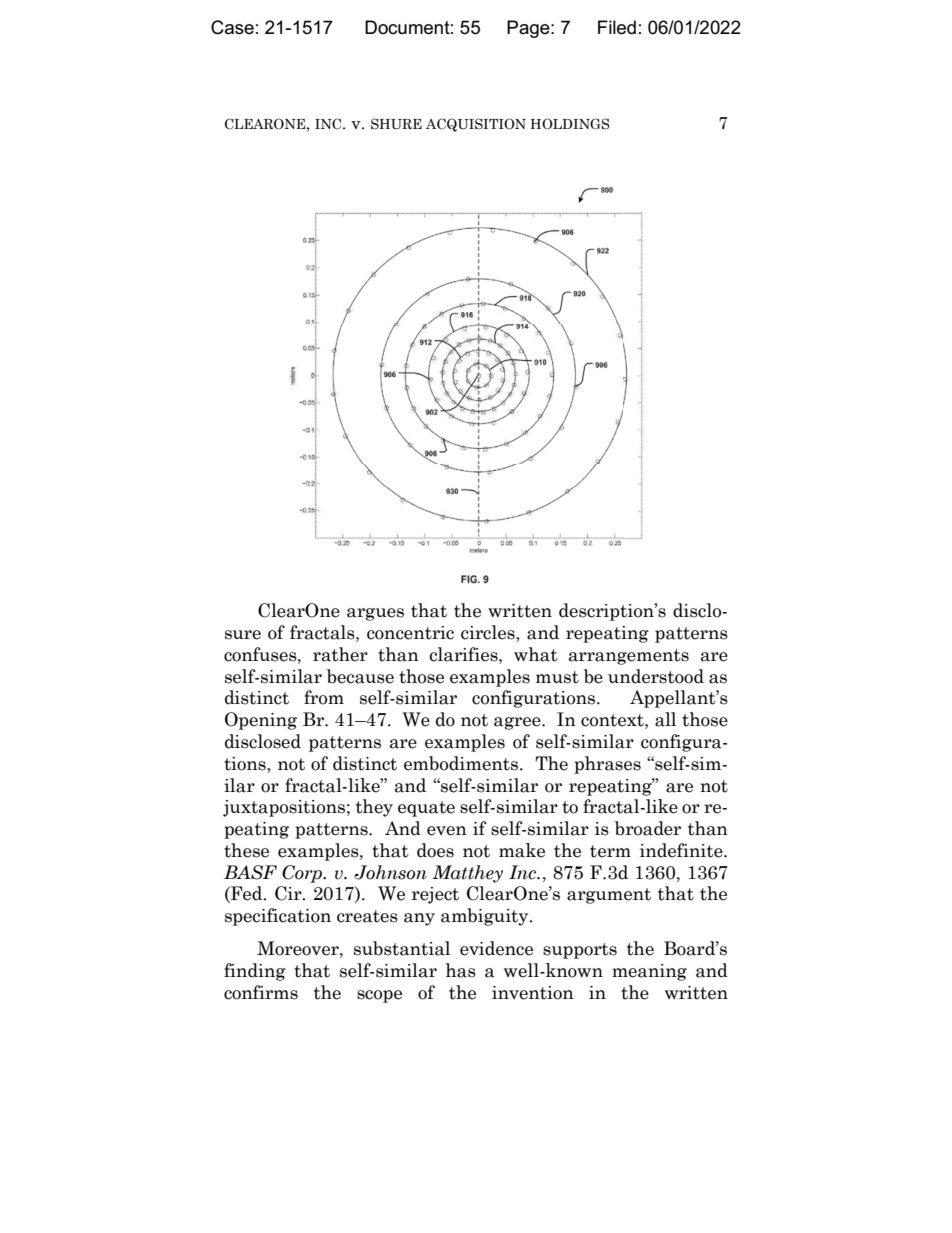 The width and height of the screenshot is (952, 1233). What do you see at coordinates (410, 633) in the screenshot?
I see `concentric` at bounding box center [410, 633].
